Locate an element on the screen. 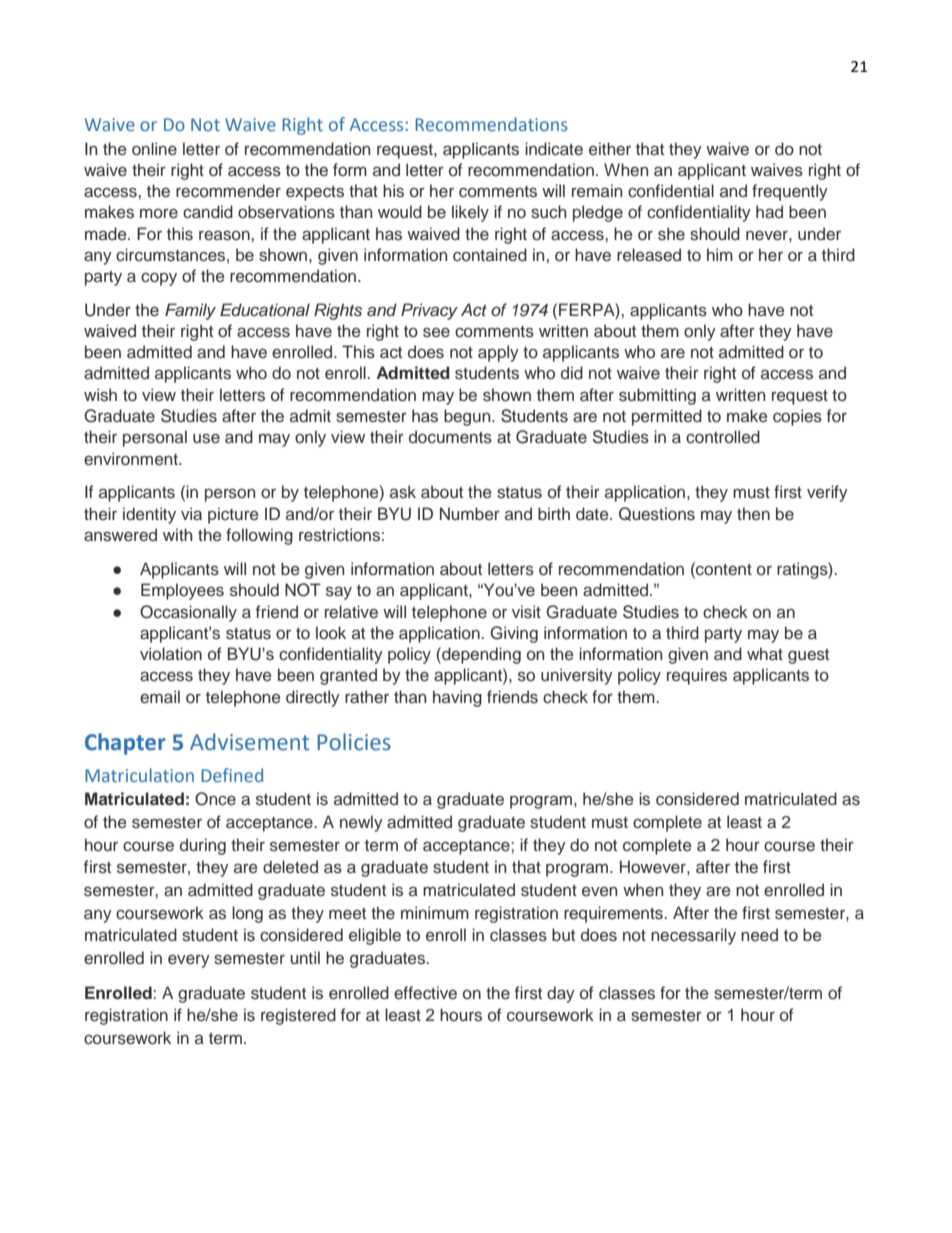 The width and height of the screenshot is (952, 1233). likely is located at coordinates (470, 213).
